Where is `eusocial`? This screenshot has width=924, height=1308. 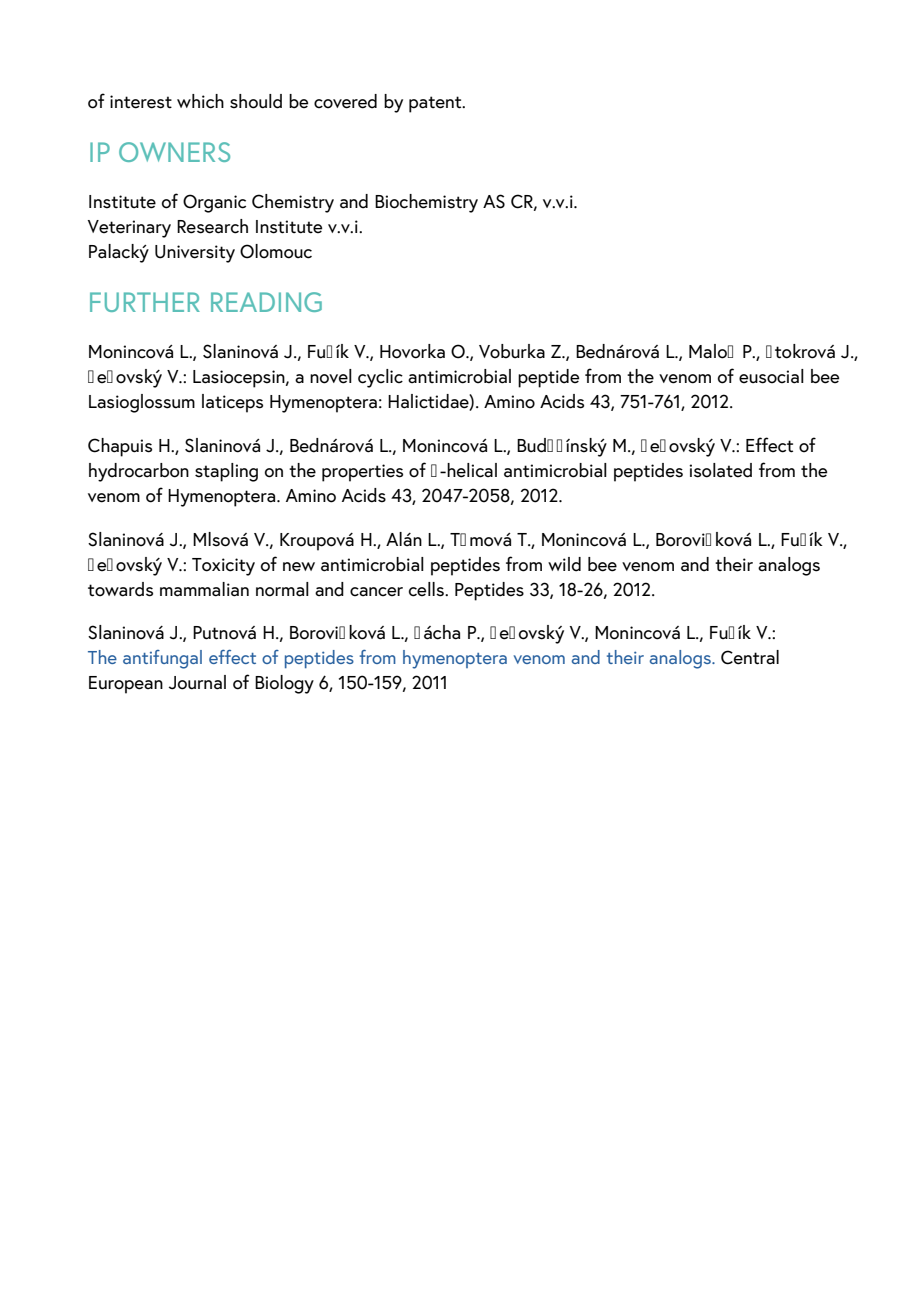 eusocial is located at coordinates (771, 376).
